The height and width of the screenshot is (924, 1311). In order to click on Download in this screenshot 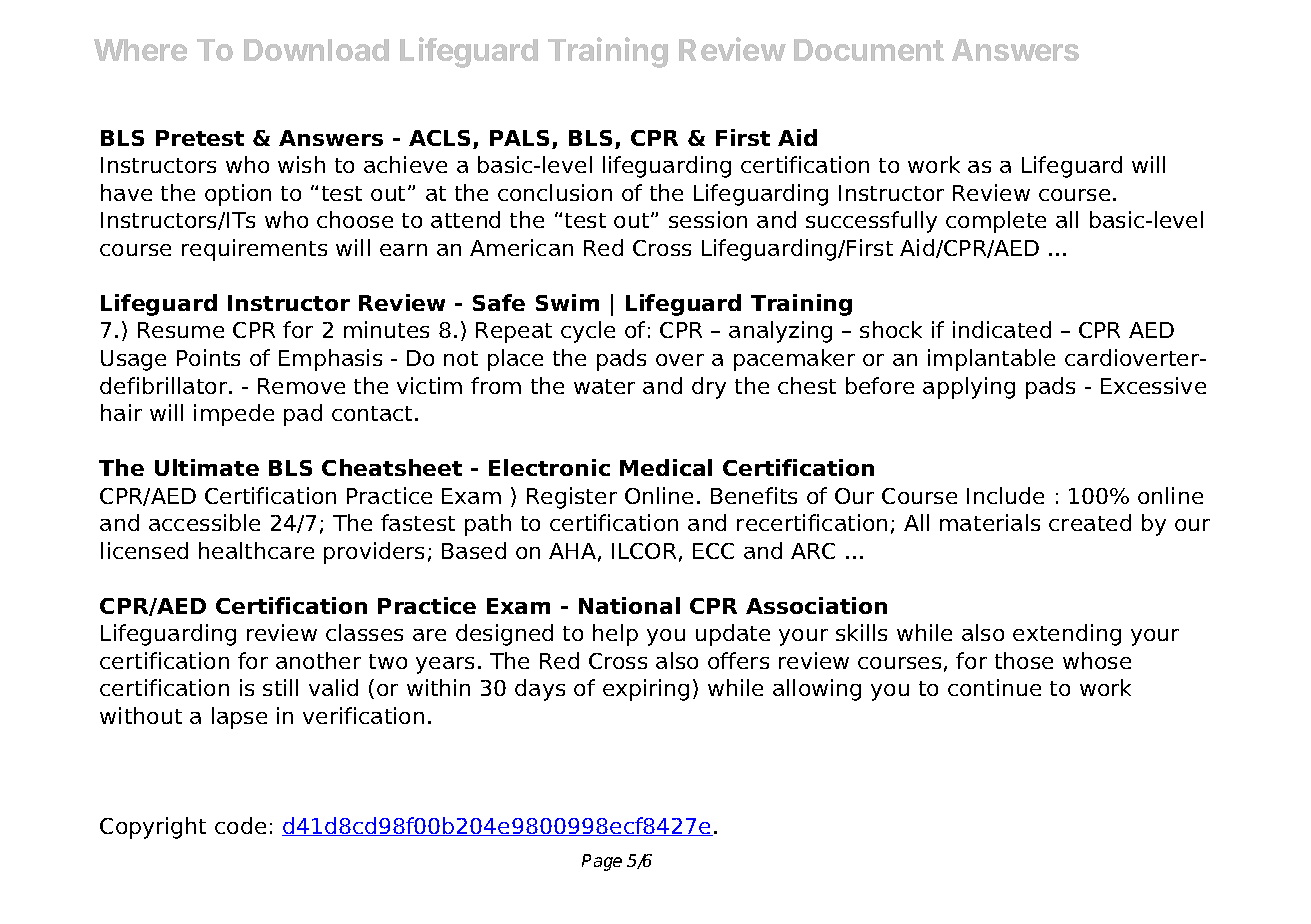, I will do `click(316, 50)`.
